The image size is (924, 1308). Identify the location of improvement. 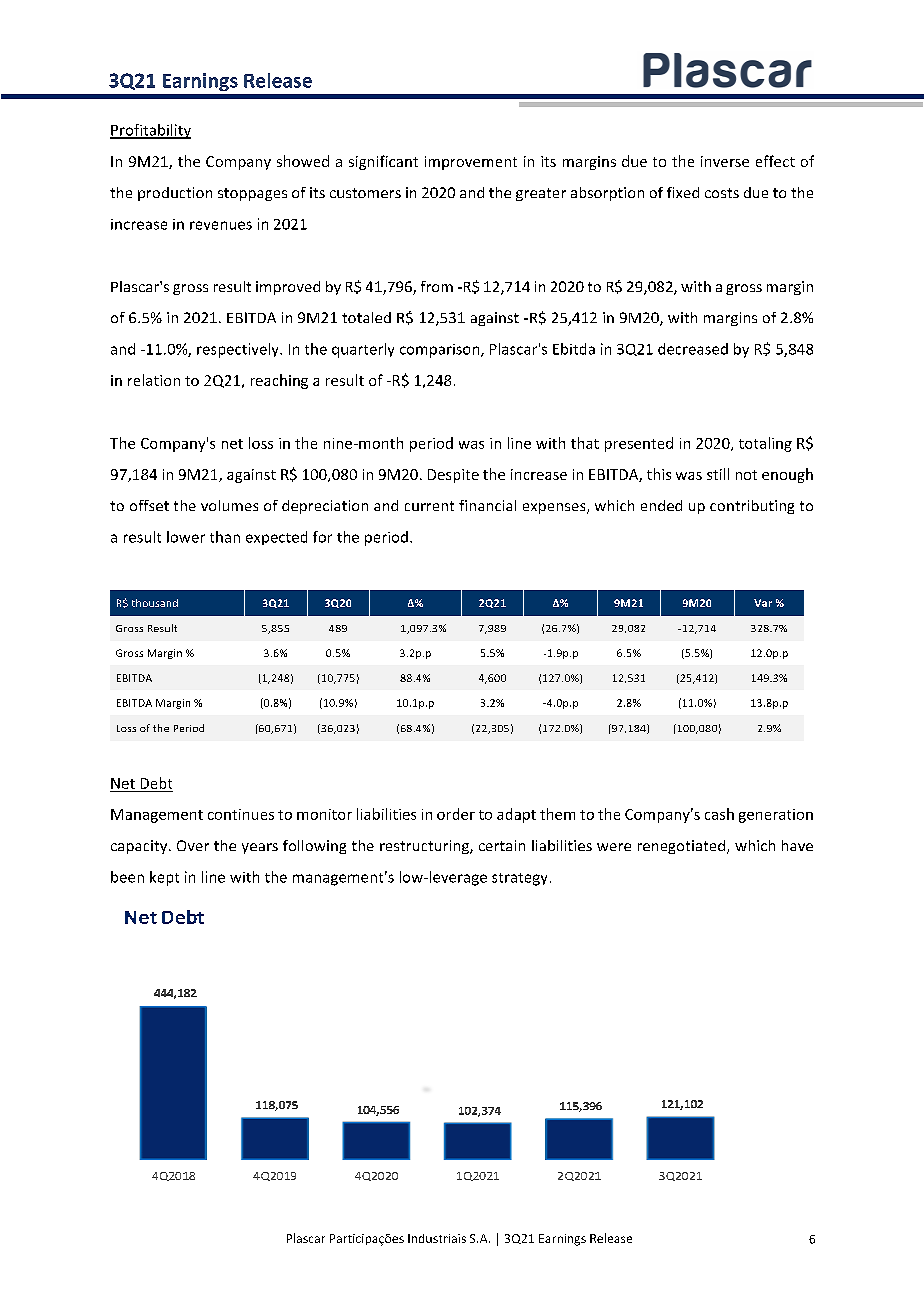
(471, 163).
